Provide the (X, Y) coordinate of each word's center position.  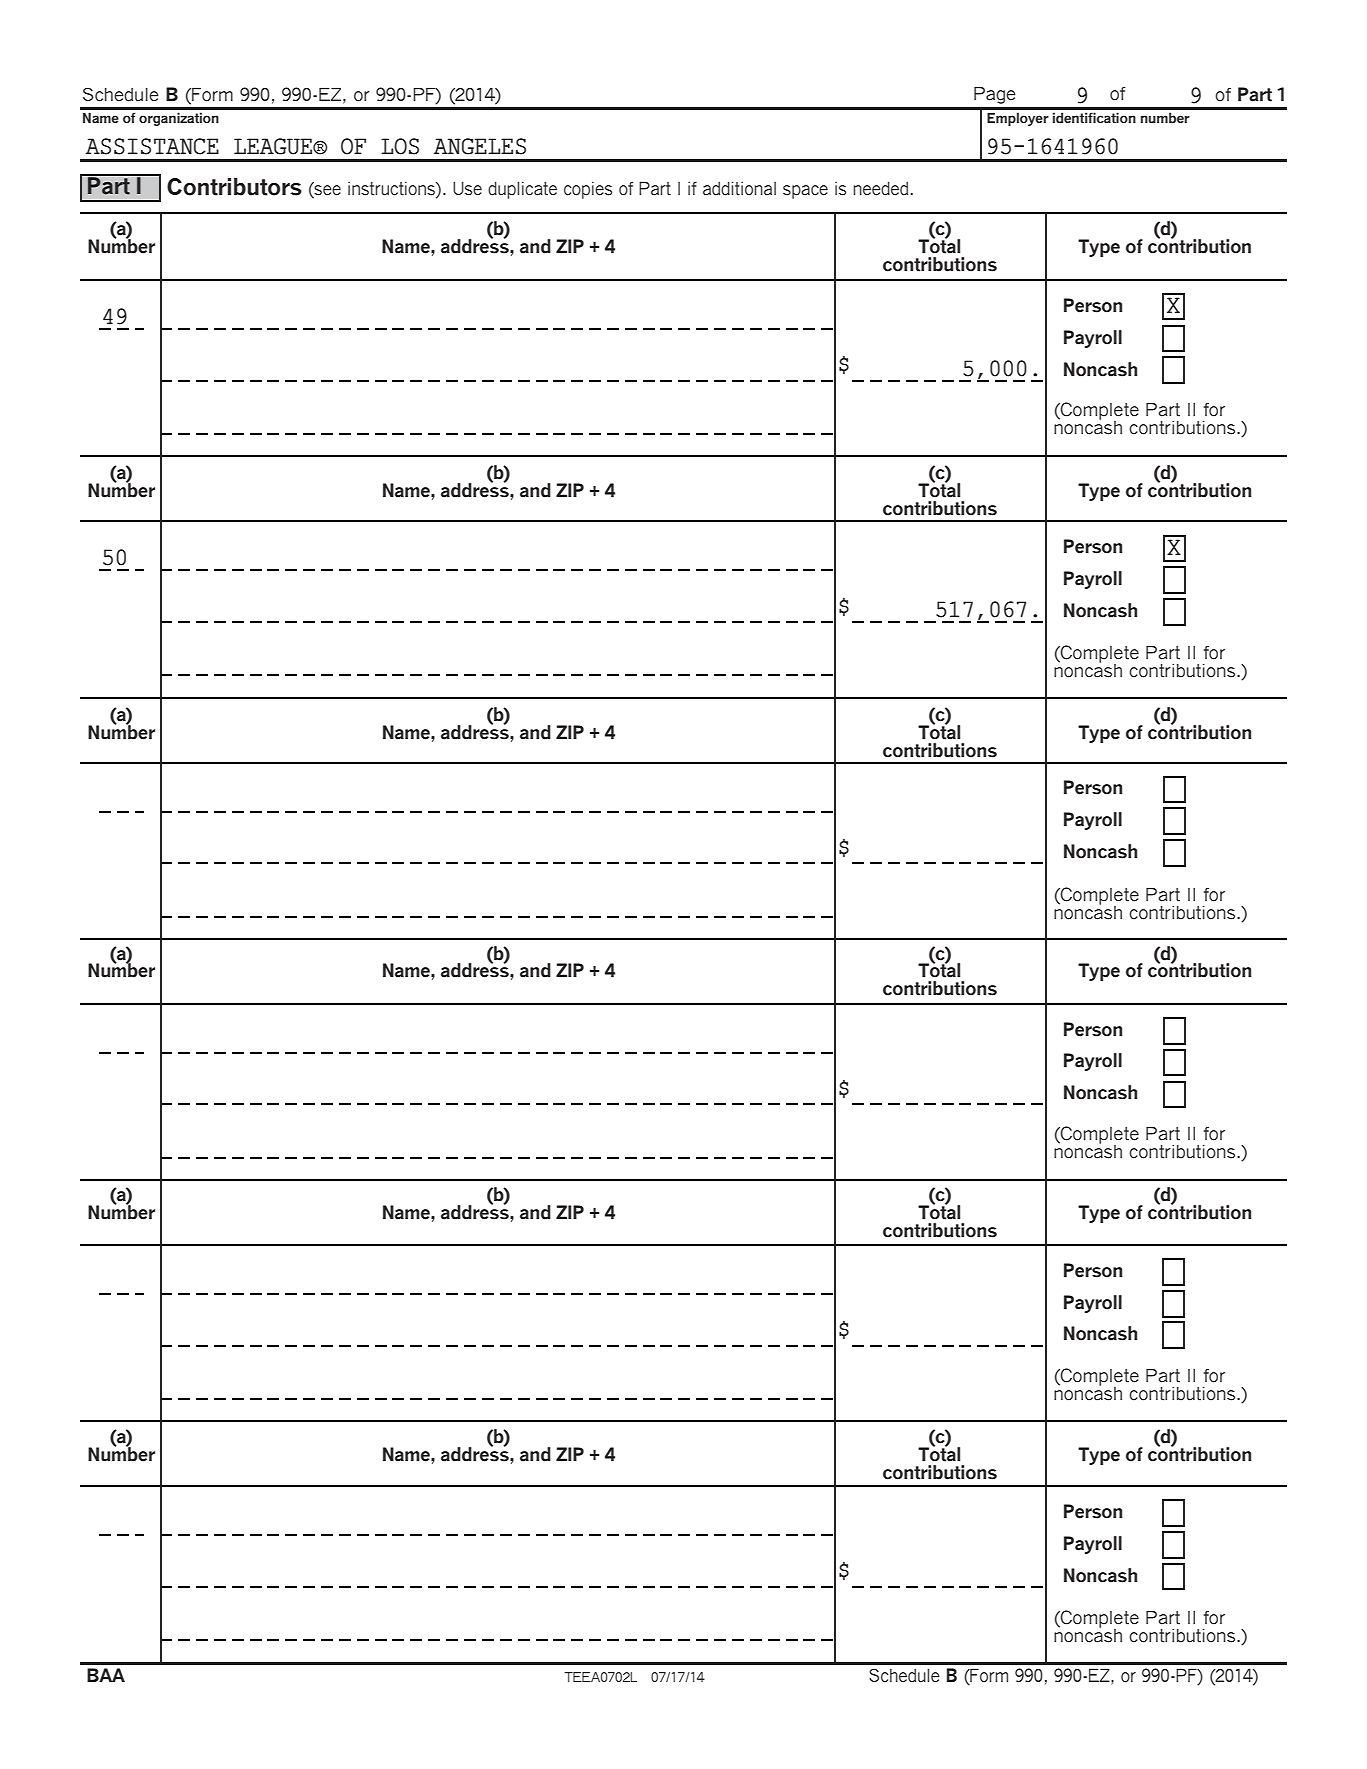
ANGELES (480, 146)
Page (995, 95)
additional (739, 188)
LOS (400, 146)
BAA (106, 1675)
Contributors (234, 187)
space (805, 192)
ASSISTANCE (152, 146)
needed (880, 188)
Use (467, 188)
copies (588, 190)
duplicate (522, 190)
